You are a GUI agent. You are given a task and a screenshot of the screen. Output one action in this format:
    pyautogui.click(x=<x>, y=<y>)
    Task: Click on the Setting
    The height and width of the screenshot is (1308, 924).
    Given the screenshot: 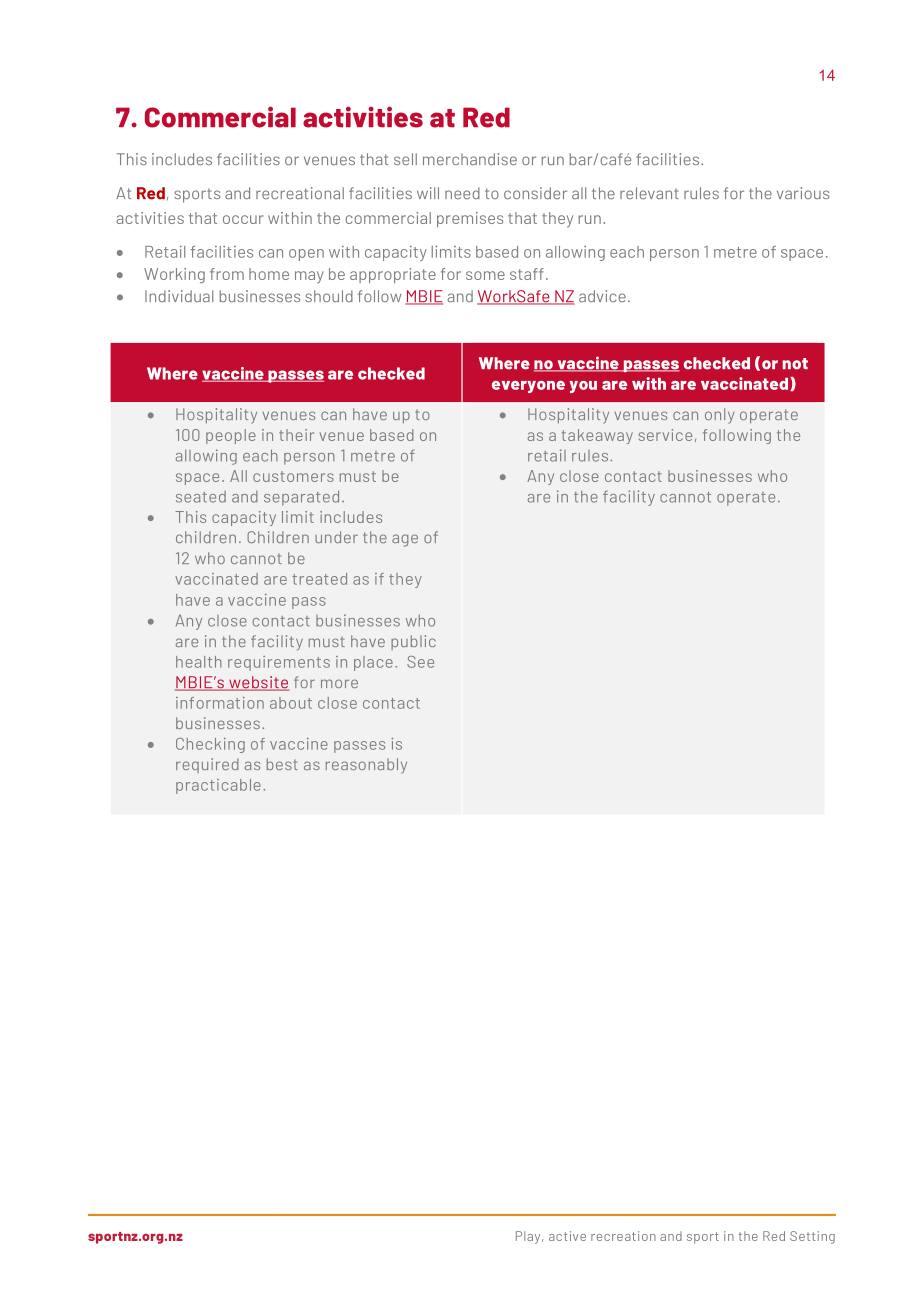 What is the action you would take?
    pyautogui.click(x=812, y=1237)
